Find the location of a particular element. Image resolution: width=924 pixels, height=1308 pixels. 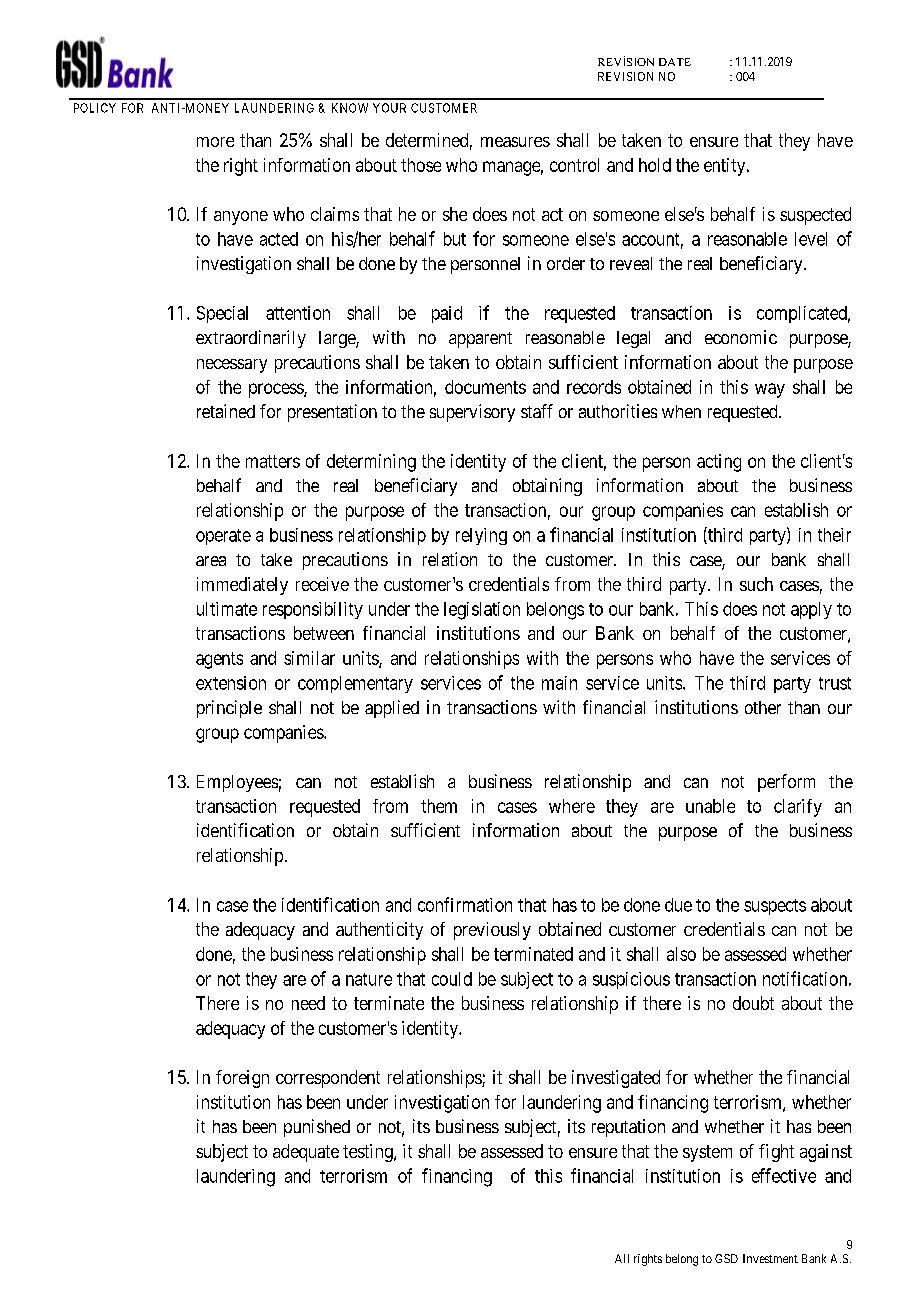

agents is located at coordinates (219, 660).
